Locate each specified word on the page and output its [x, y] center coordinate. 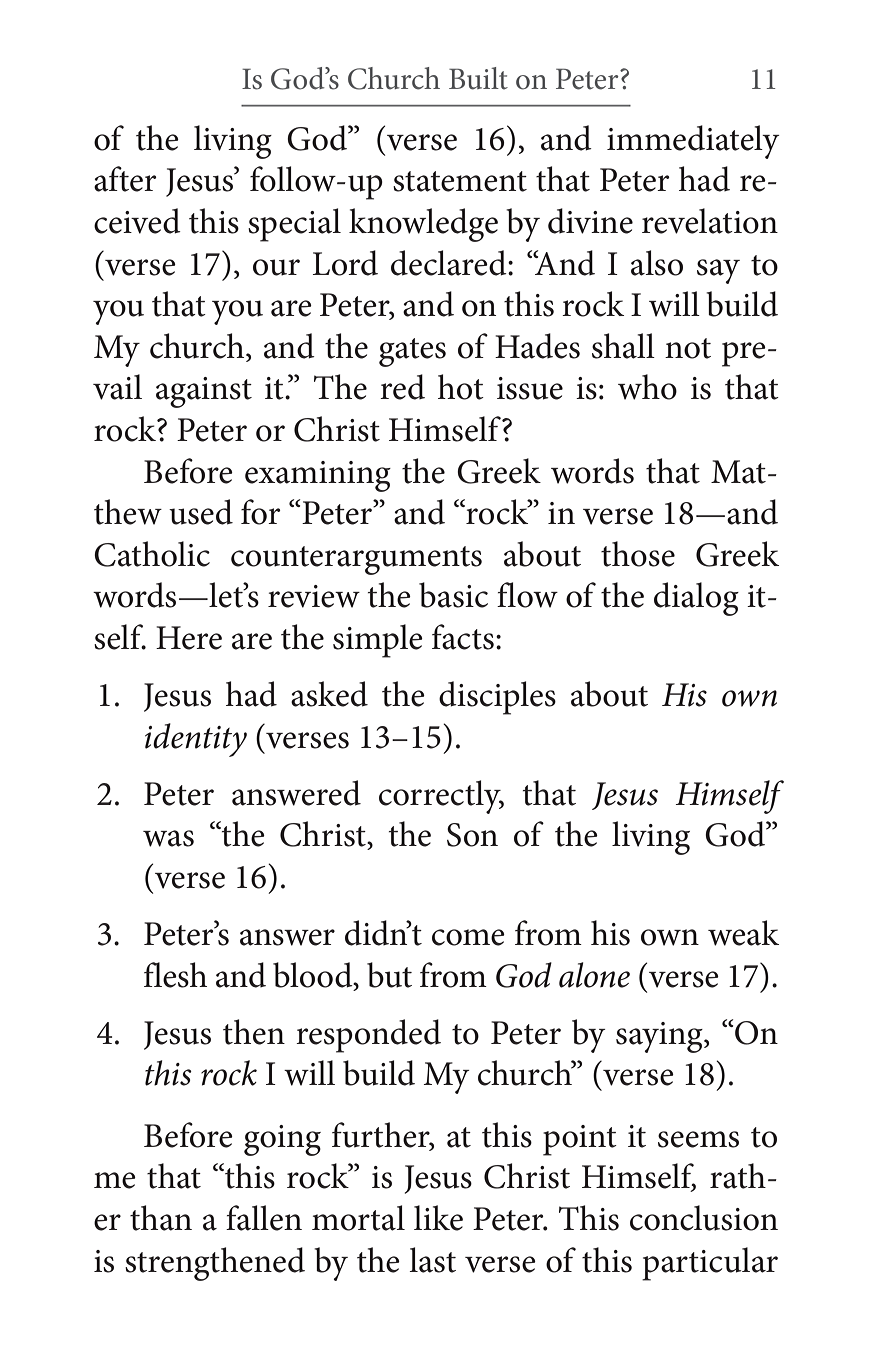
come [468, 937]
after [125, 179]
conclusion [704, 1218]
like [438, 1218]
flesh [175, 975]
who [647, 387]
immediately [693, 142]
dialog [696, 599]
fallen [264, 1218]
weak [743, 933]
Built [478, 78]
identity [196, 740]
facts [463, 637]
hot [461, 387]
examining [318, 476]
